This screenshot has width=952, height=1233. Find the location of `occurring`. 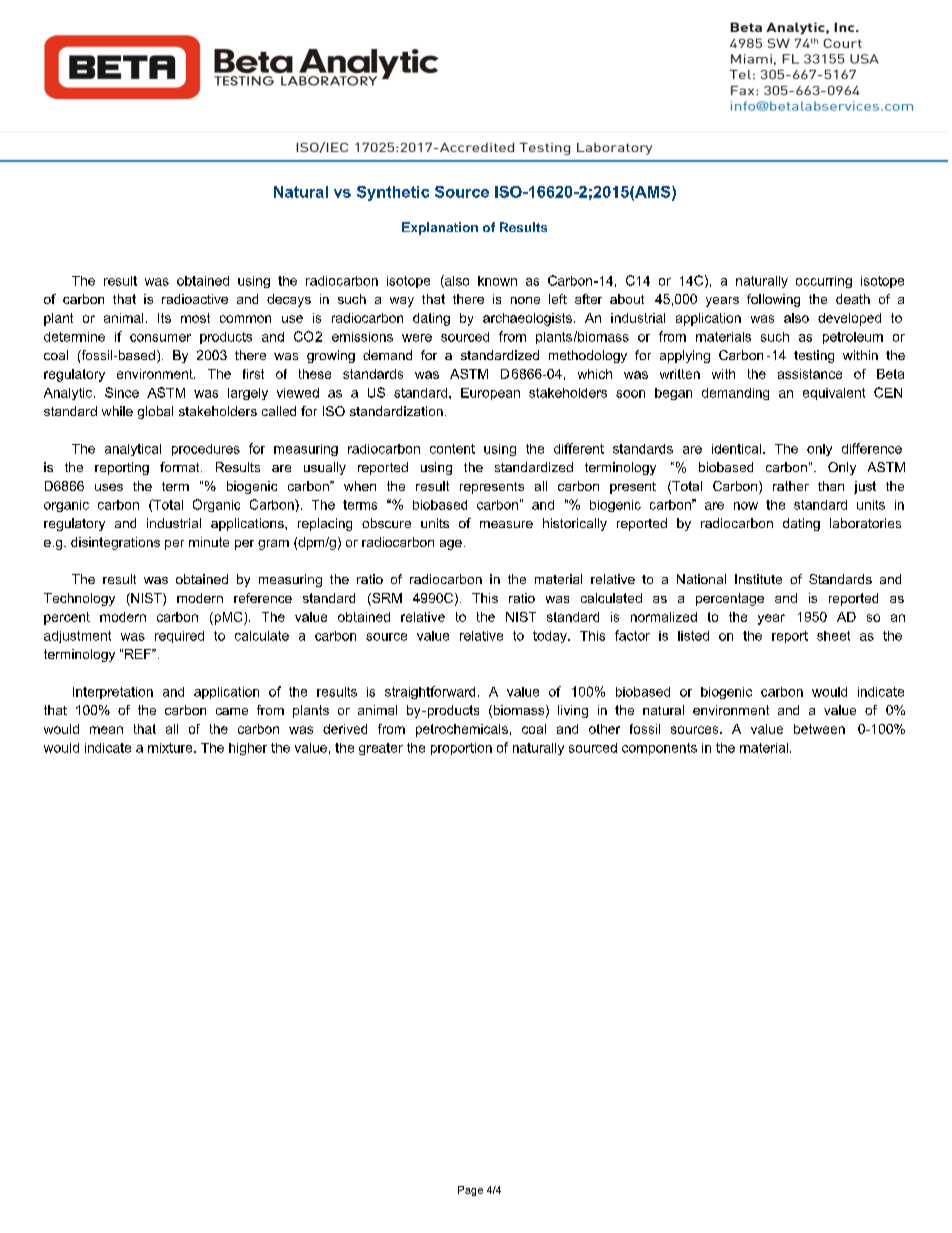

occurring is located at coordinates (824, 282).
